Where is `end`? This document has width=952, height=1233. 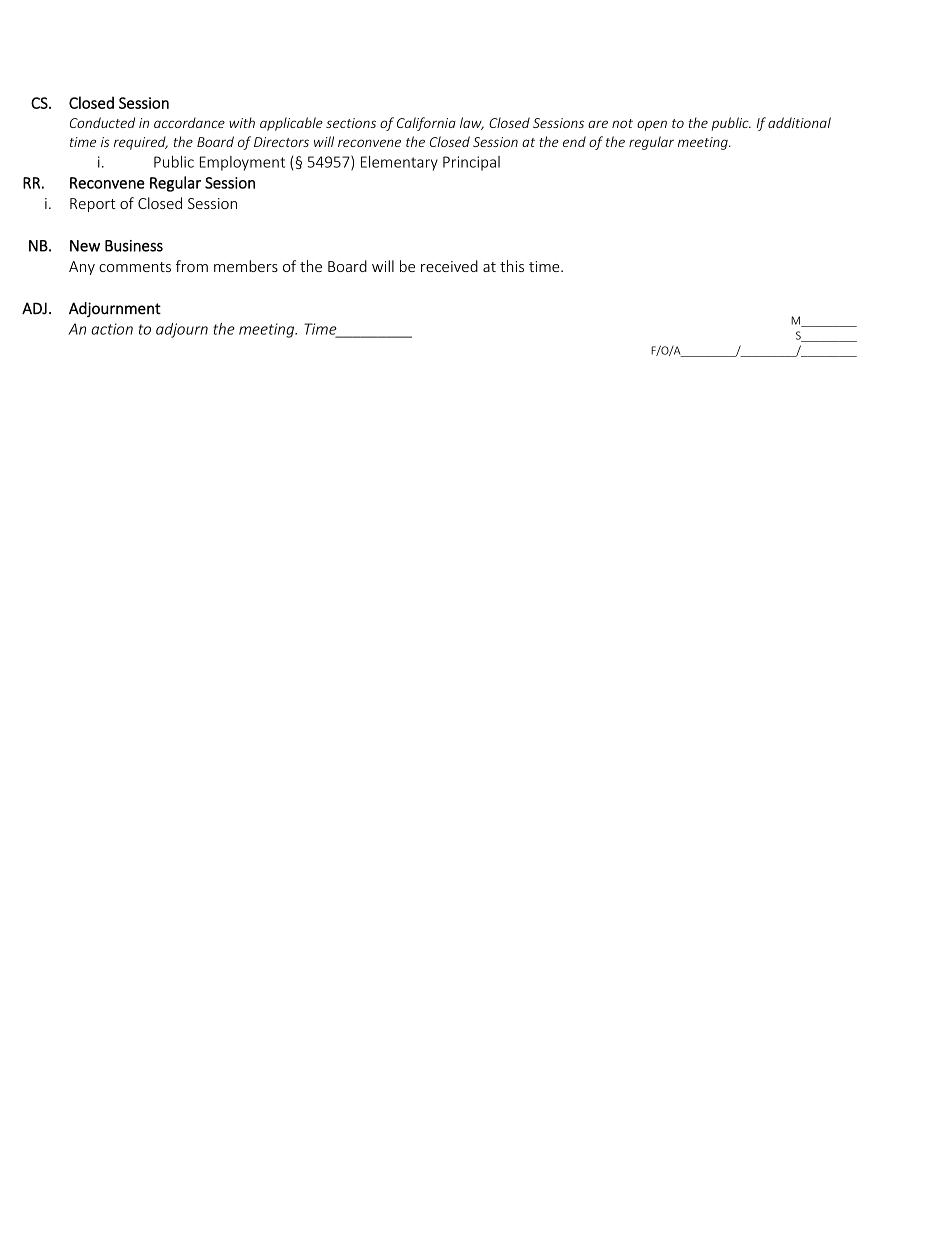
end is located at coordinates (574, 141).
